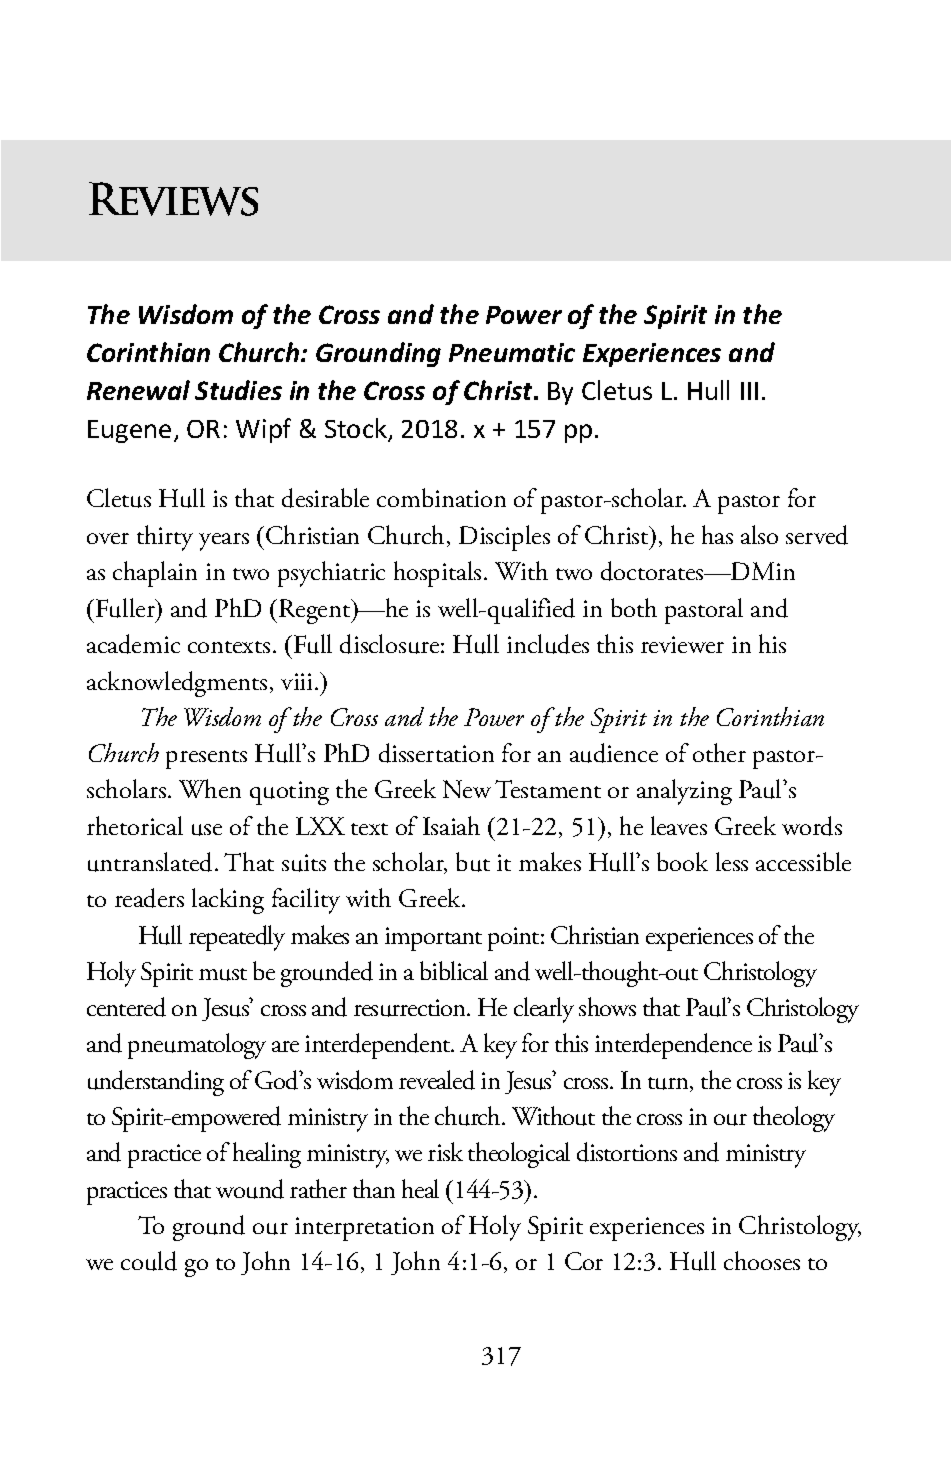 This document has width=951, height=1469. I want to click on chaplain, so click(155, 574).
